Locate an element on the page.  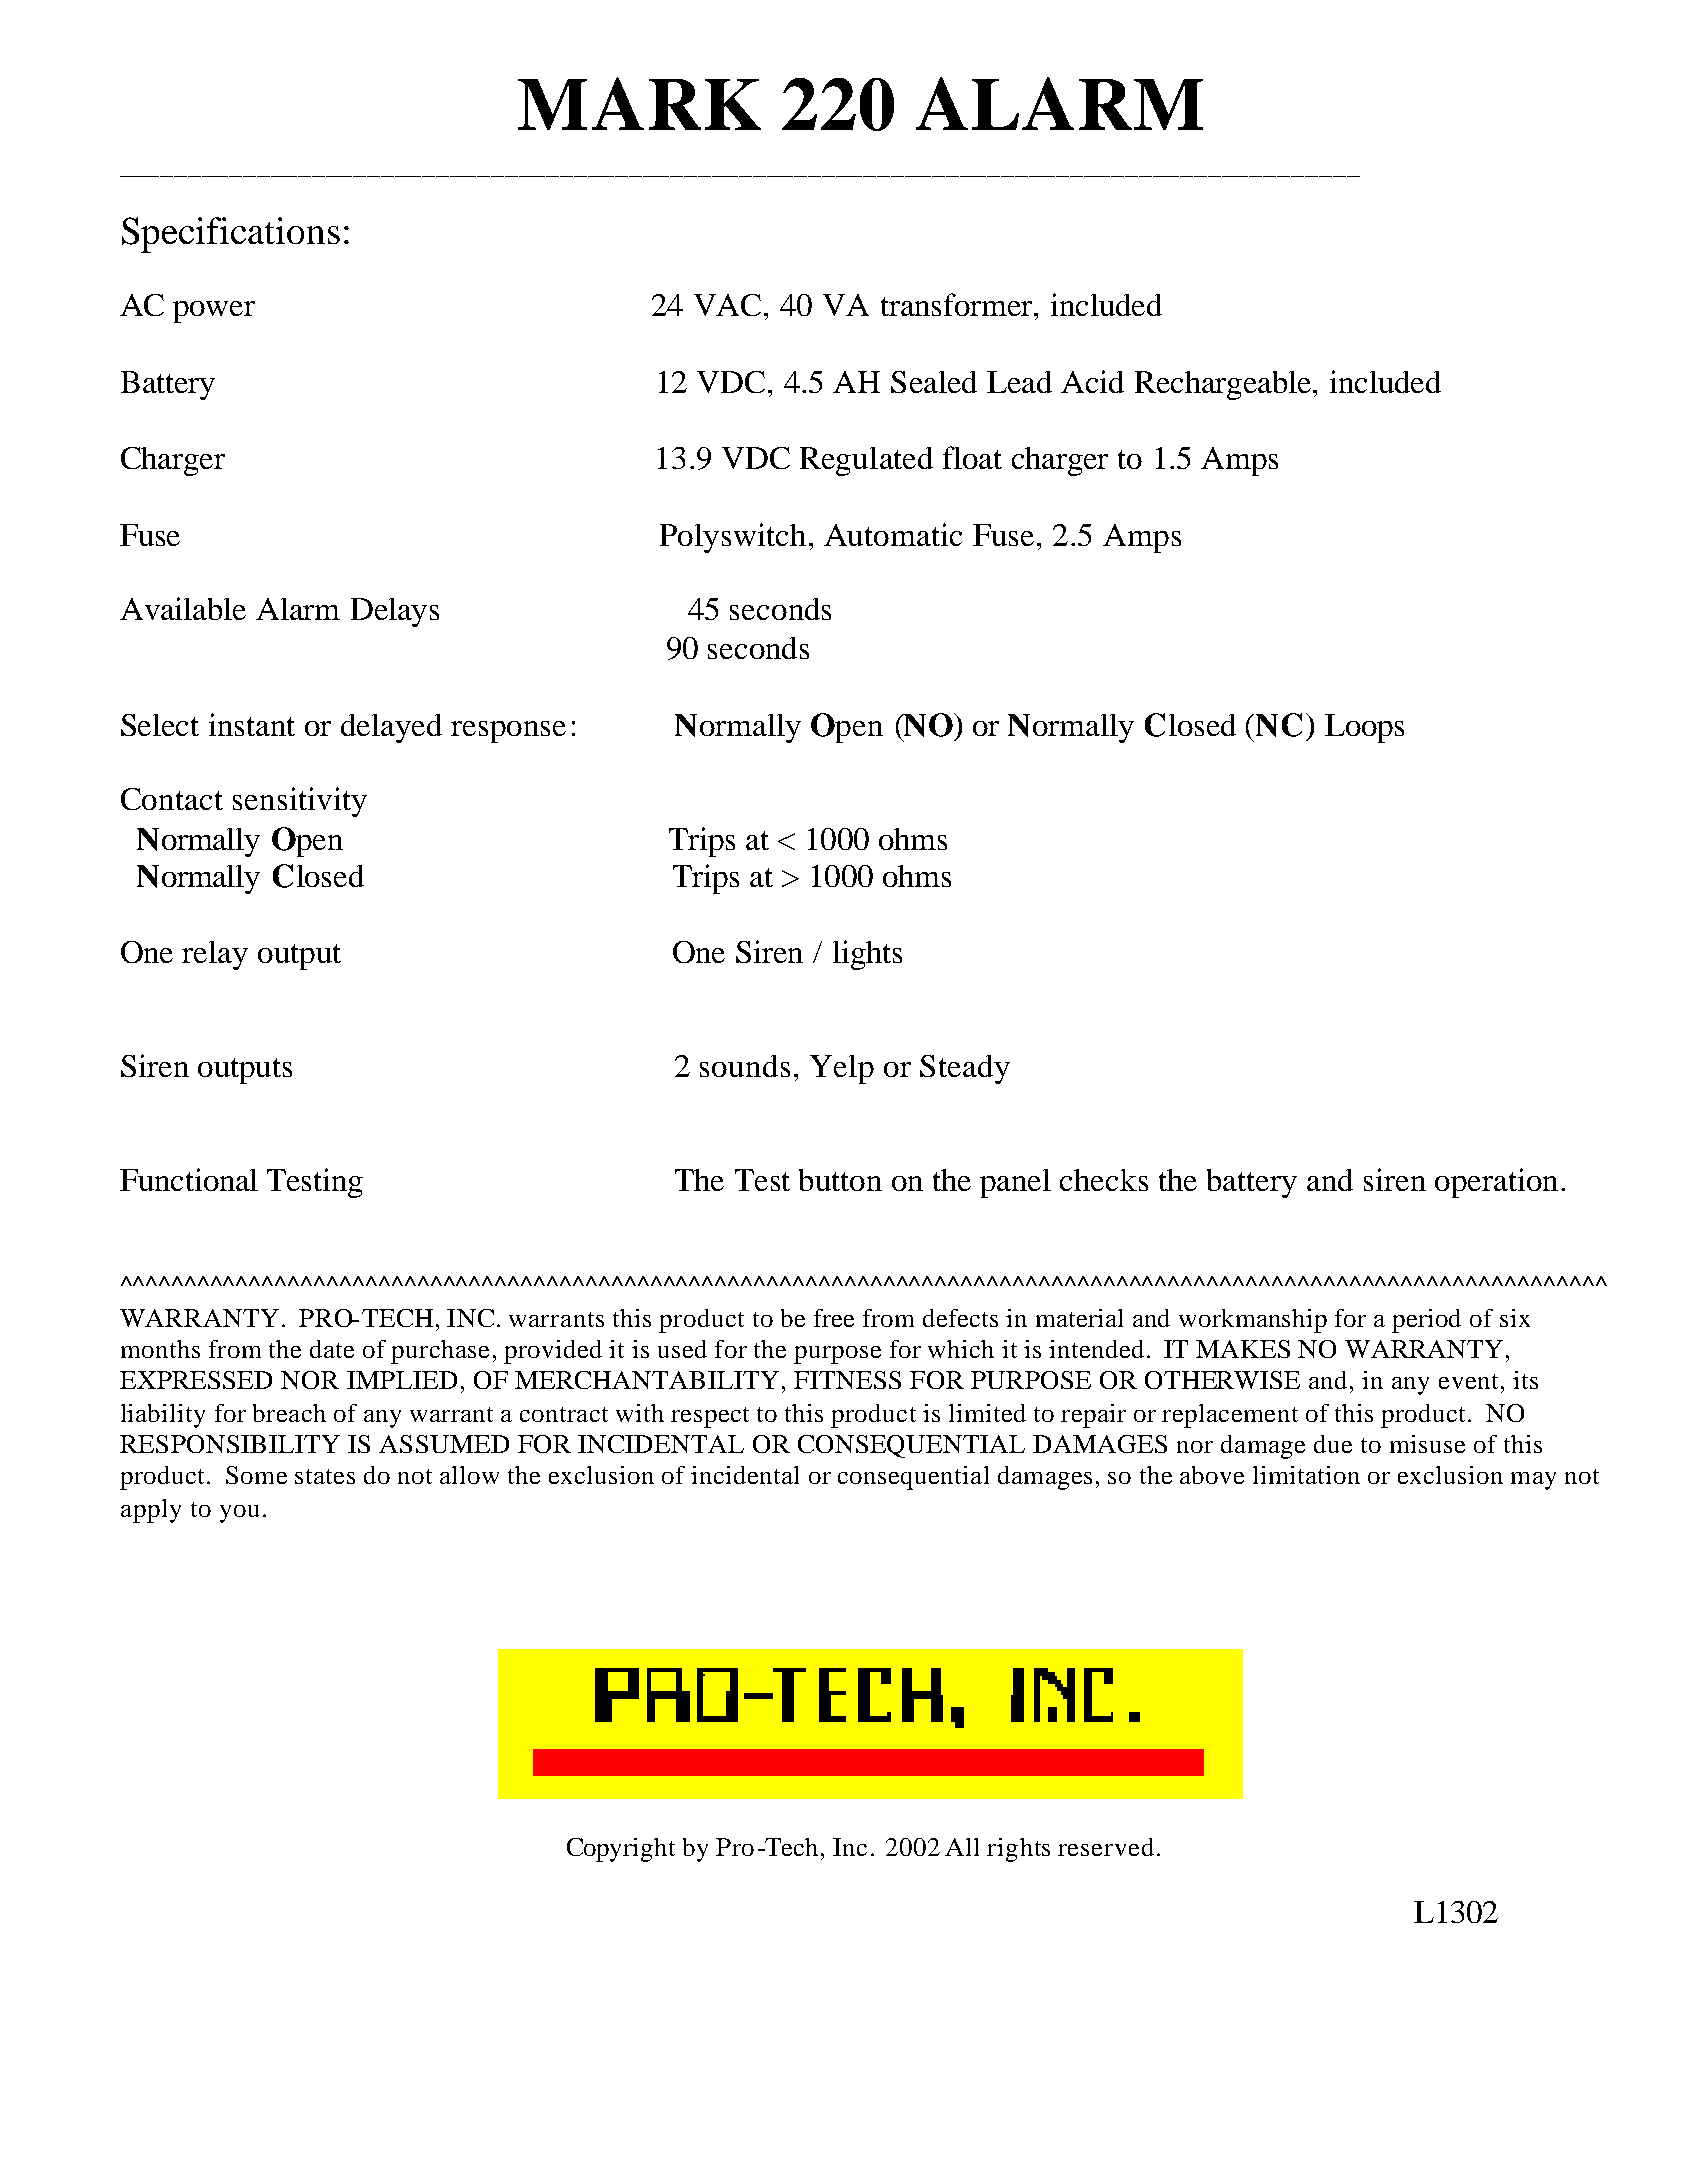
Rechargeable is located at coordinates (1223, 385).
